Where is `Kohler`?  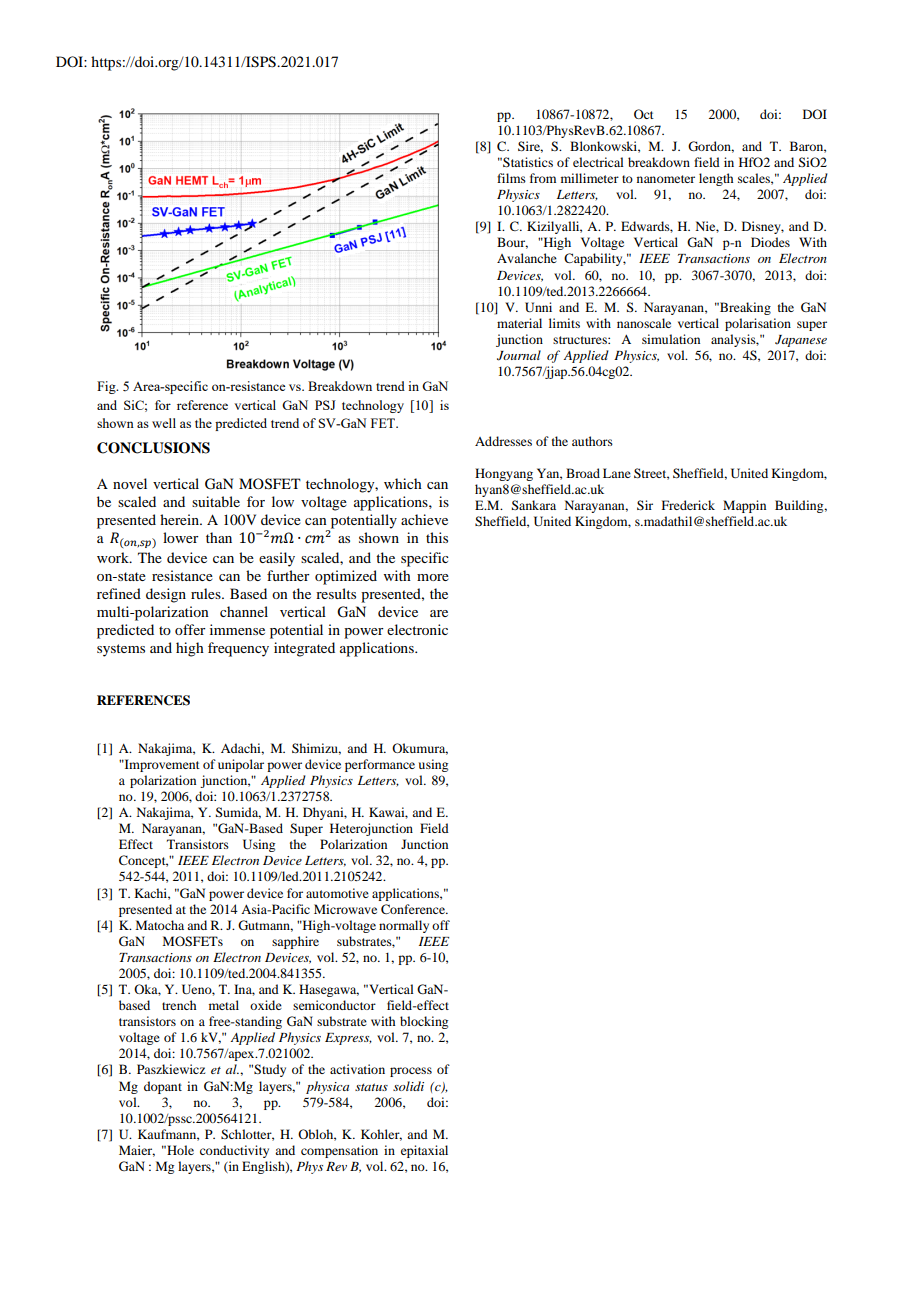 Kohler is located at coordinates (381, 1135).
